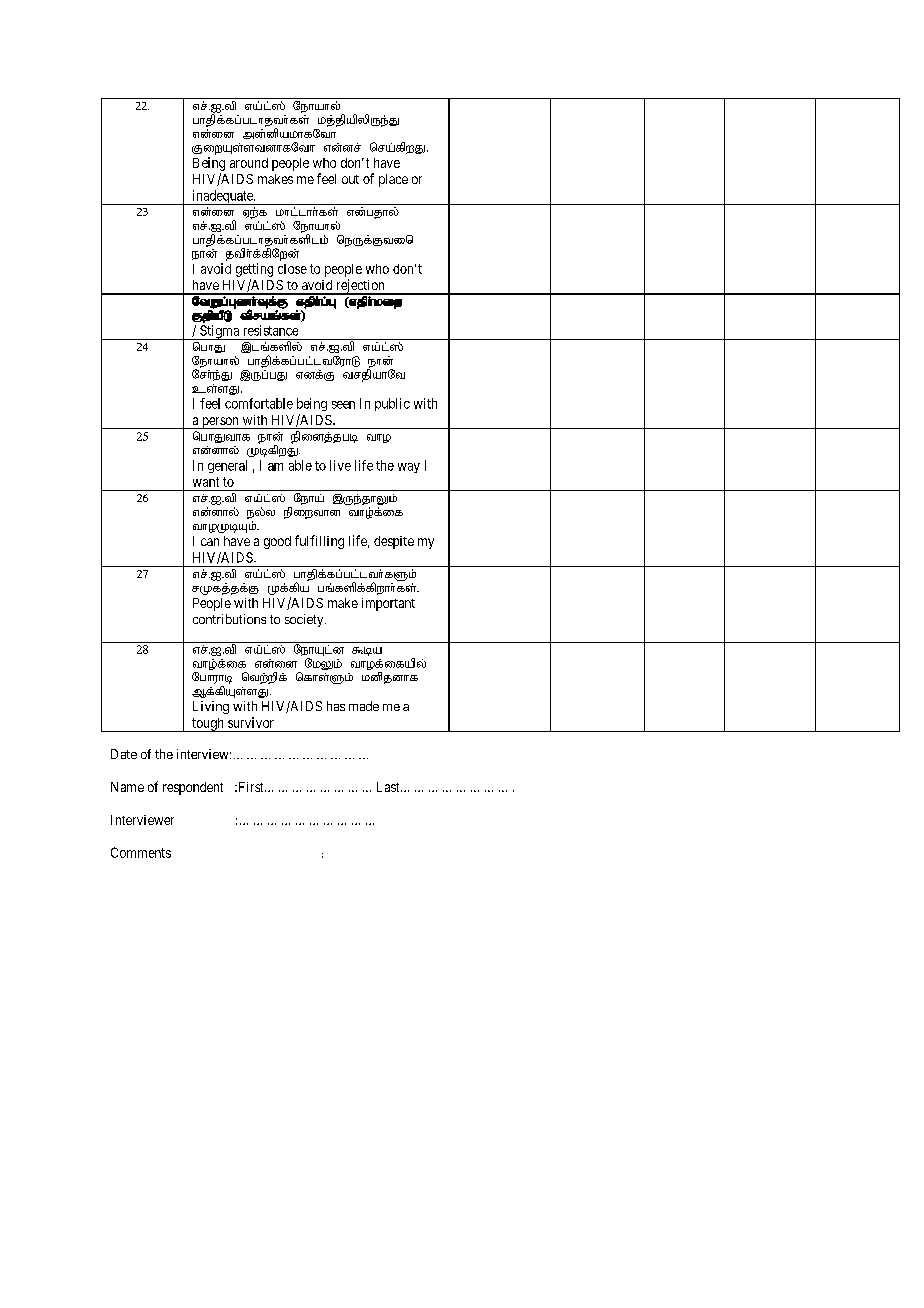 This page has height=1308, width=924. What do you see at coordinates (249, 163) in the page?
I see `around` at bounding box center [249, 163].
